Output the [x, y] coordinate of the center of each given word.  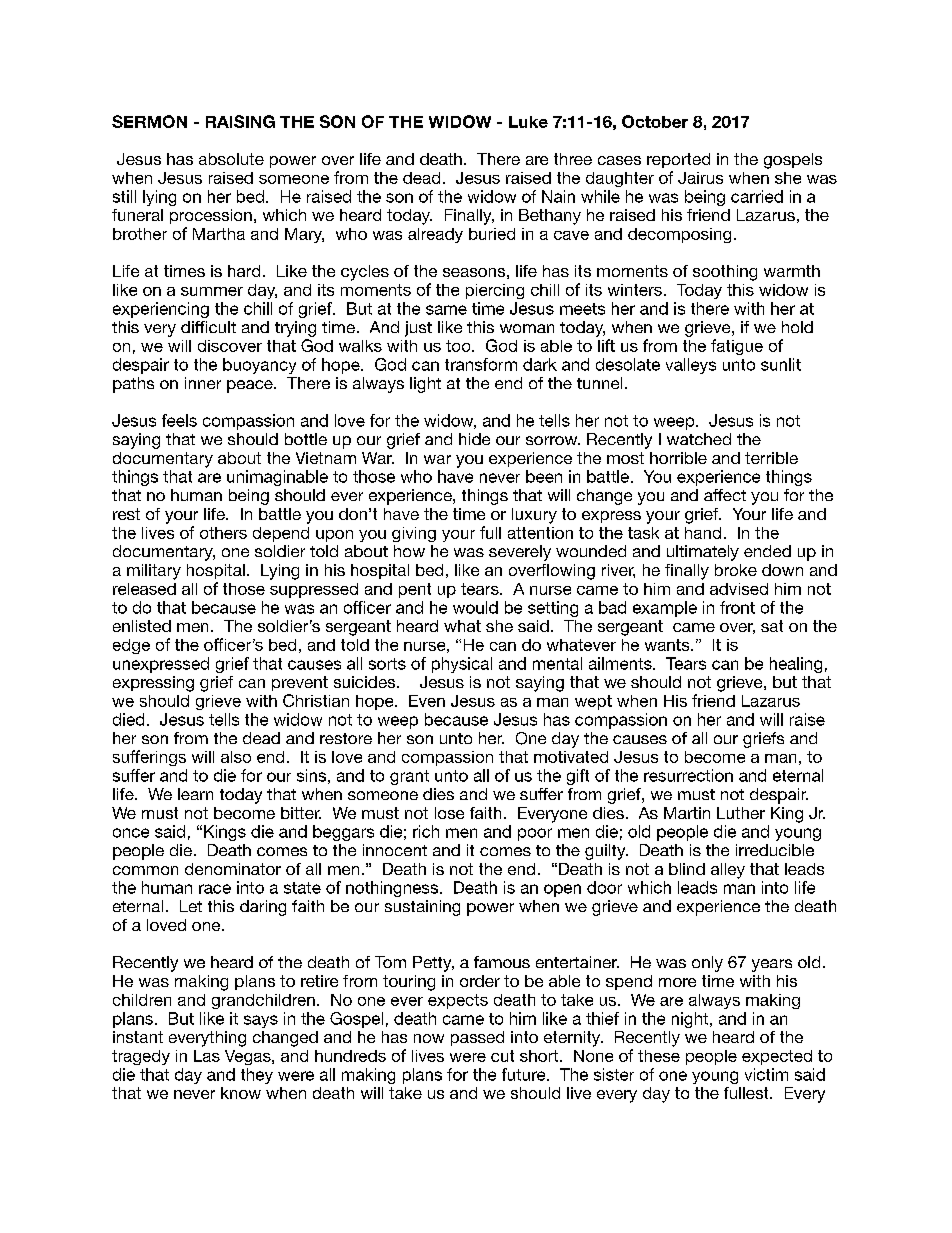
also [236, 757]
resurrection [688, 775]
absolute [231, 159]
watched [699, 439]
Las [207, 1056]
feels [179, 420]
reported [678, 160]
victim [766, 1074]
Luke [528, 122]
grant [409, 777]
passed [477, 1038]
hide [474, 439]
